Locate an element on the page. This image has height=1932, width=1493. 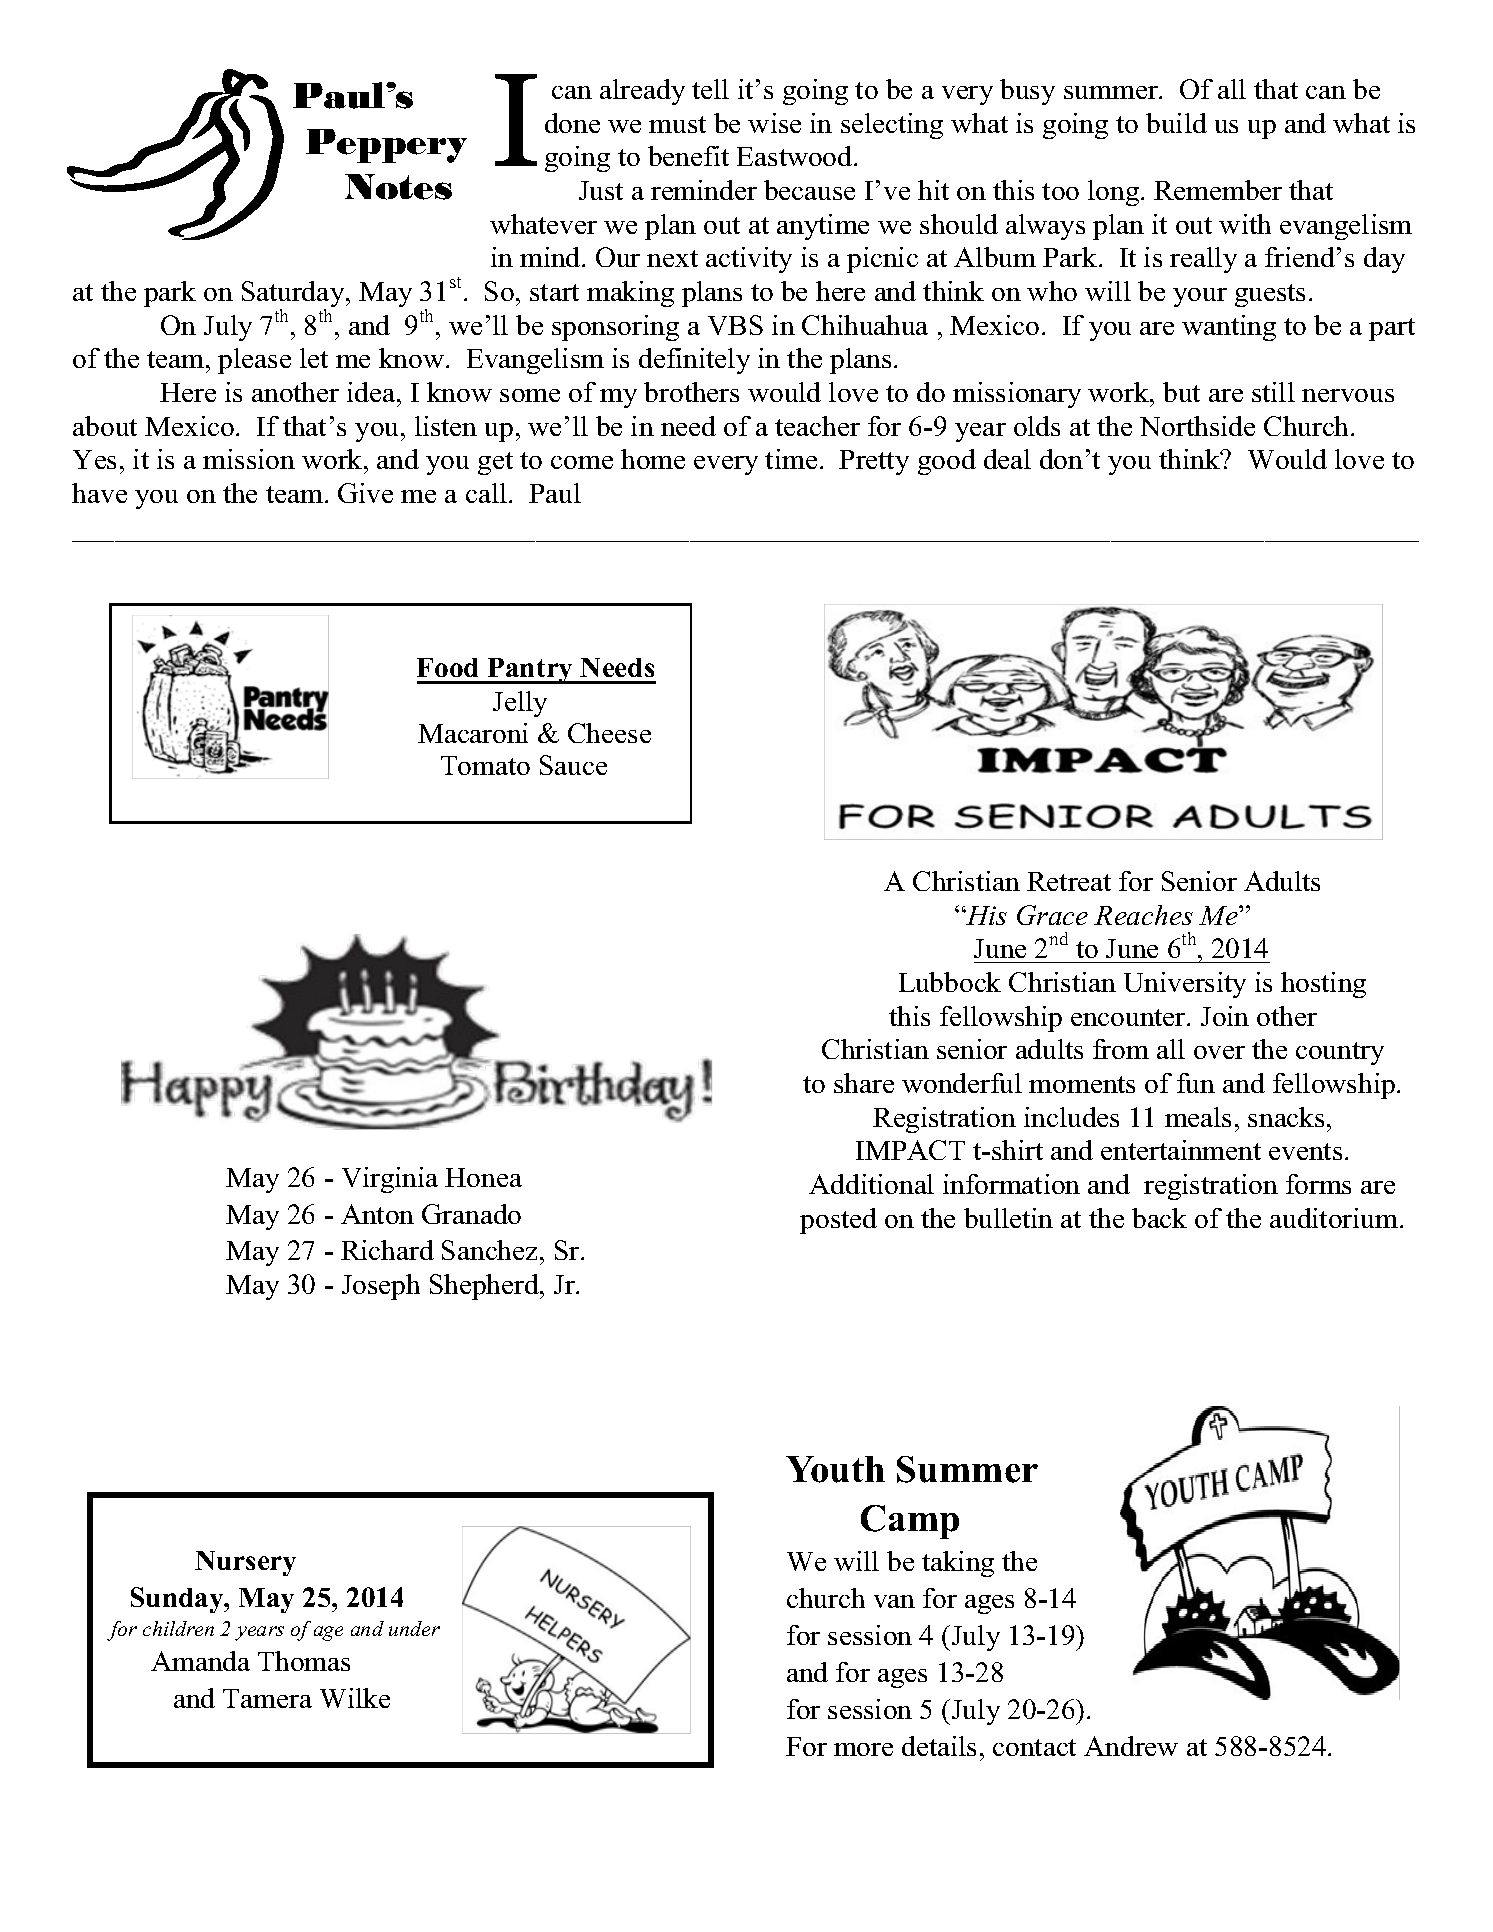
Andrew is located at coordinates (1131, 1746).
